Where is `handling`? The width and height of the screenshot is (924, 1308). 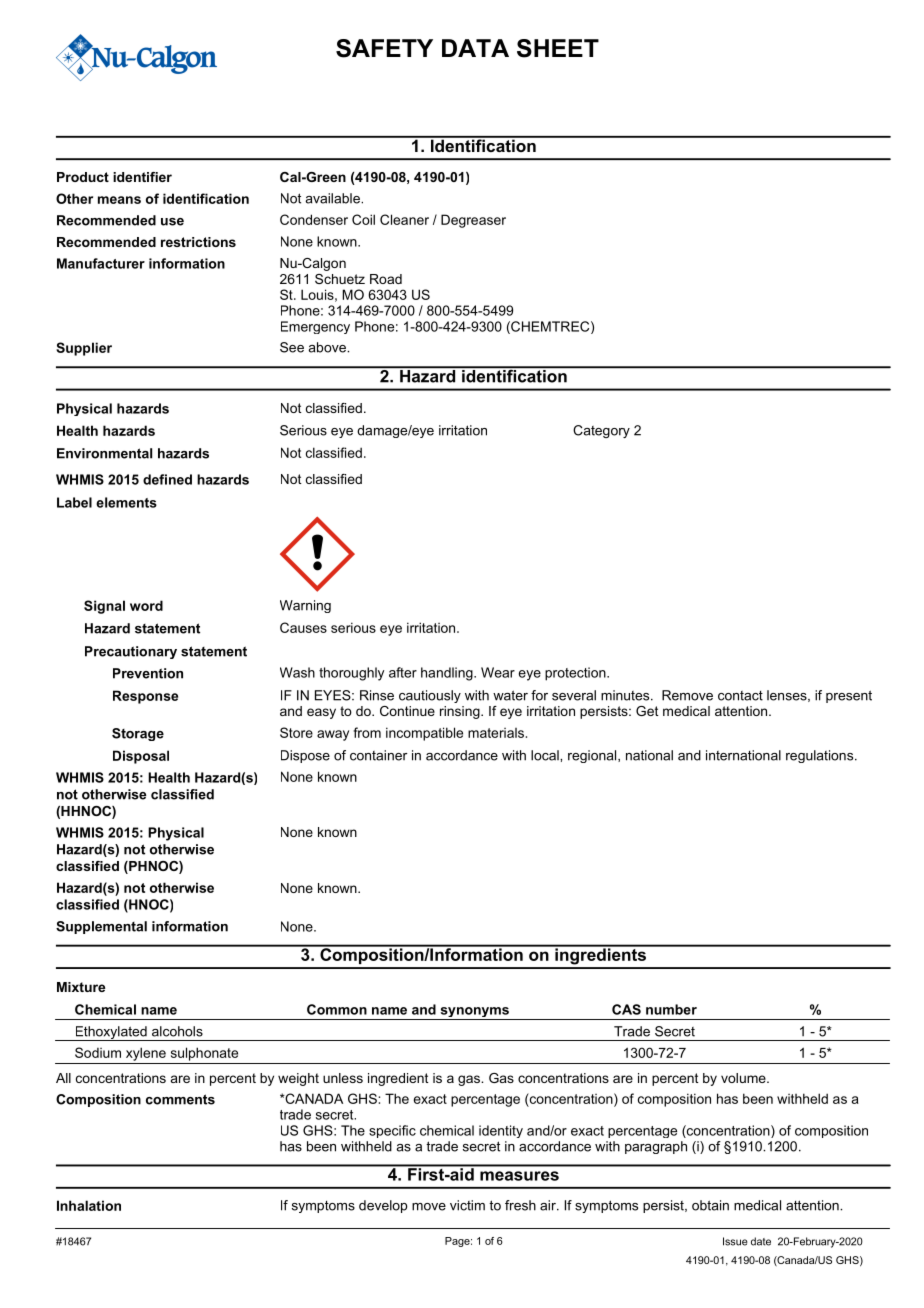 handling is located at coordinates (448, 674).
